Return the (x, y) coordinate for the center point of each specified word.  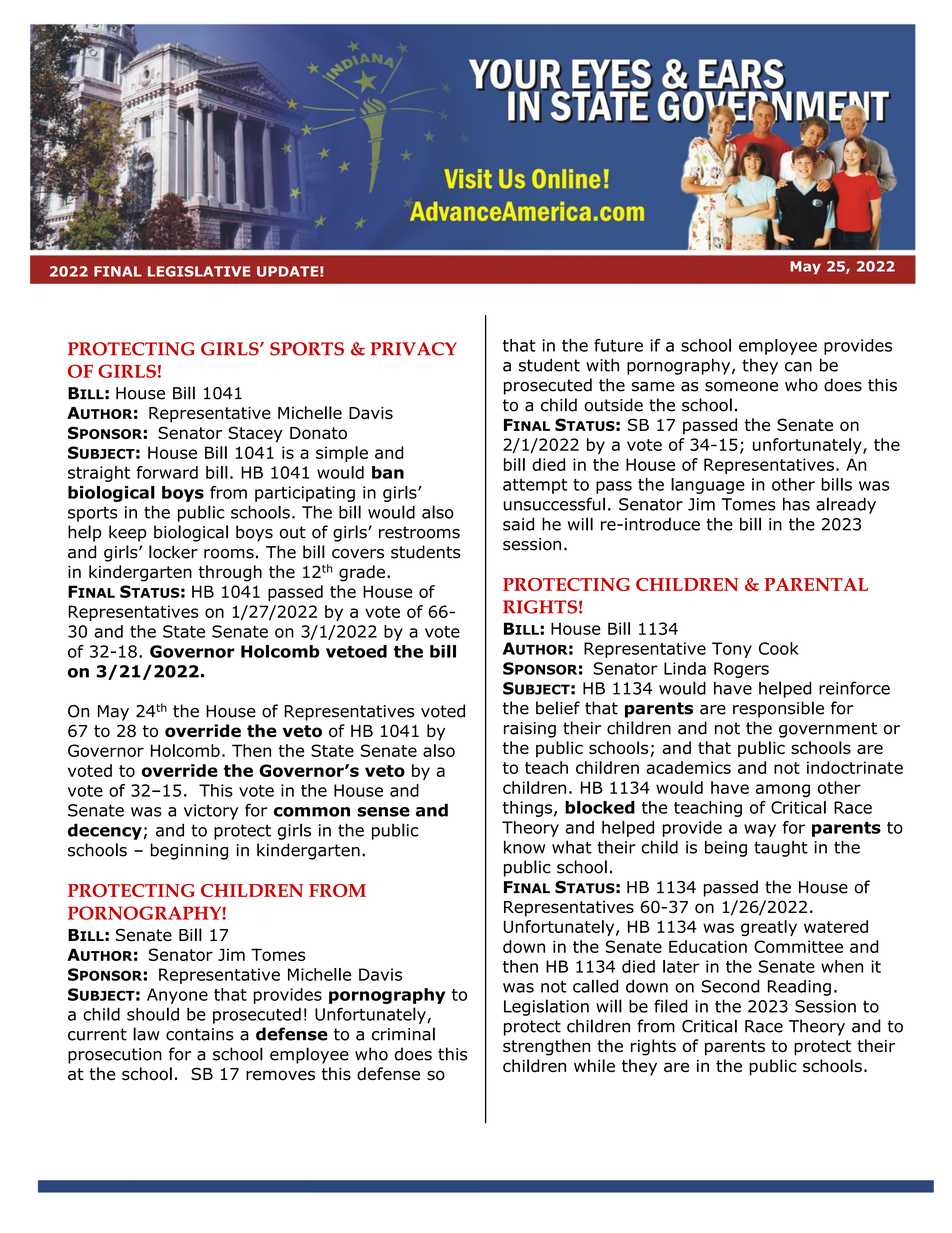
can (798, 367)
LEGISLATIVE (199, 271)
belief (558, 708)
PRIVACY (414, 349)
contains (200, 1034)
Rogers (741, 670)
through (230, 573)
